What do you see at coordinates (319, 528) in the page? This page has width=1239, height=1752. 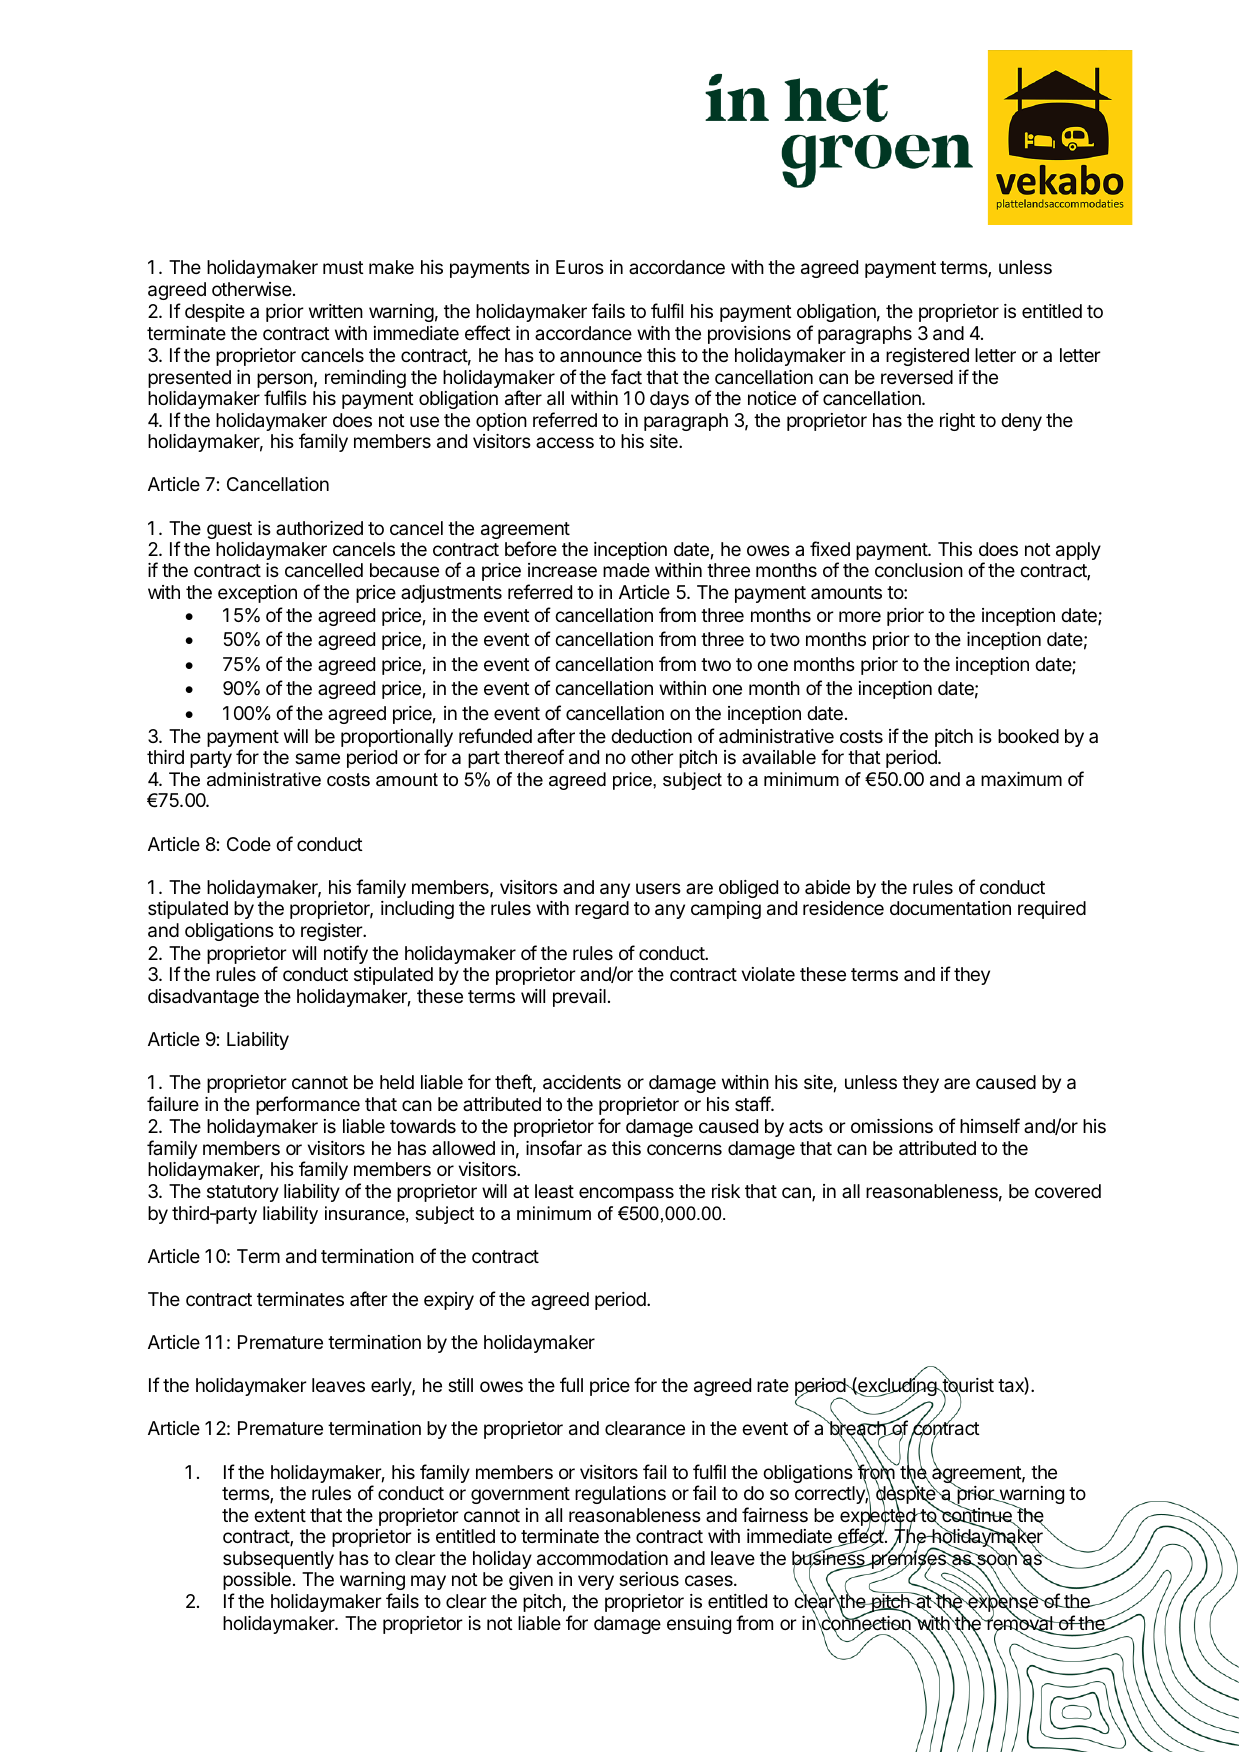 I see `authorized` at bounding box center [319, 528].
